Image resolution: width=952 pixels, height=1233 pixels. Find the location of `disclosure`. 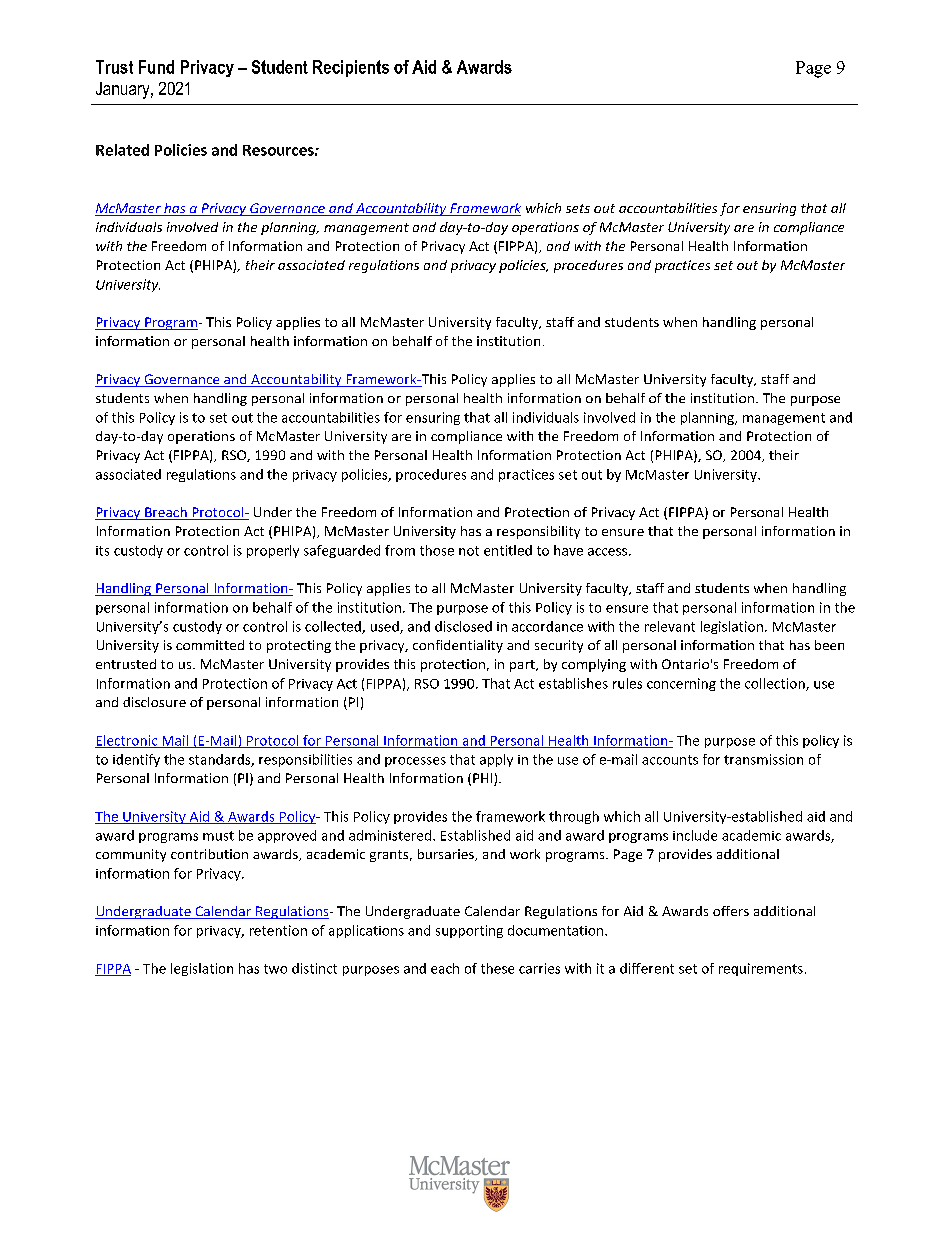

disclosure is located at coordinates (154, 702).
